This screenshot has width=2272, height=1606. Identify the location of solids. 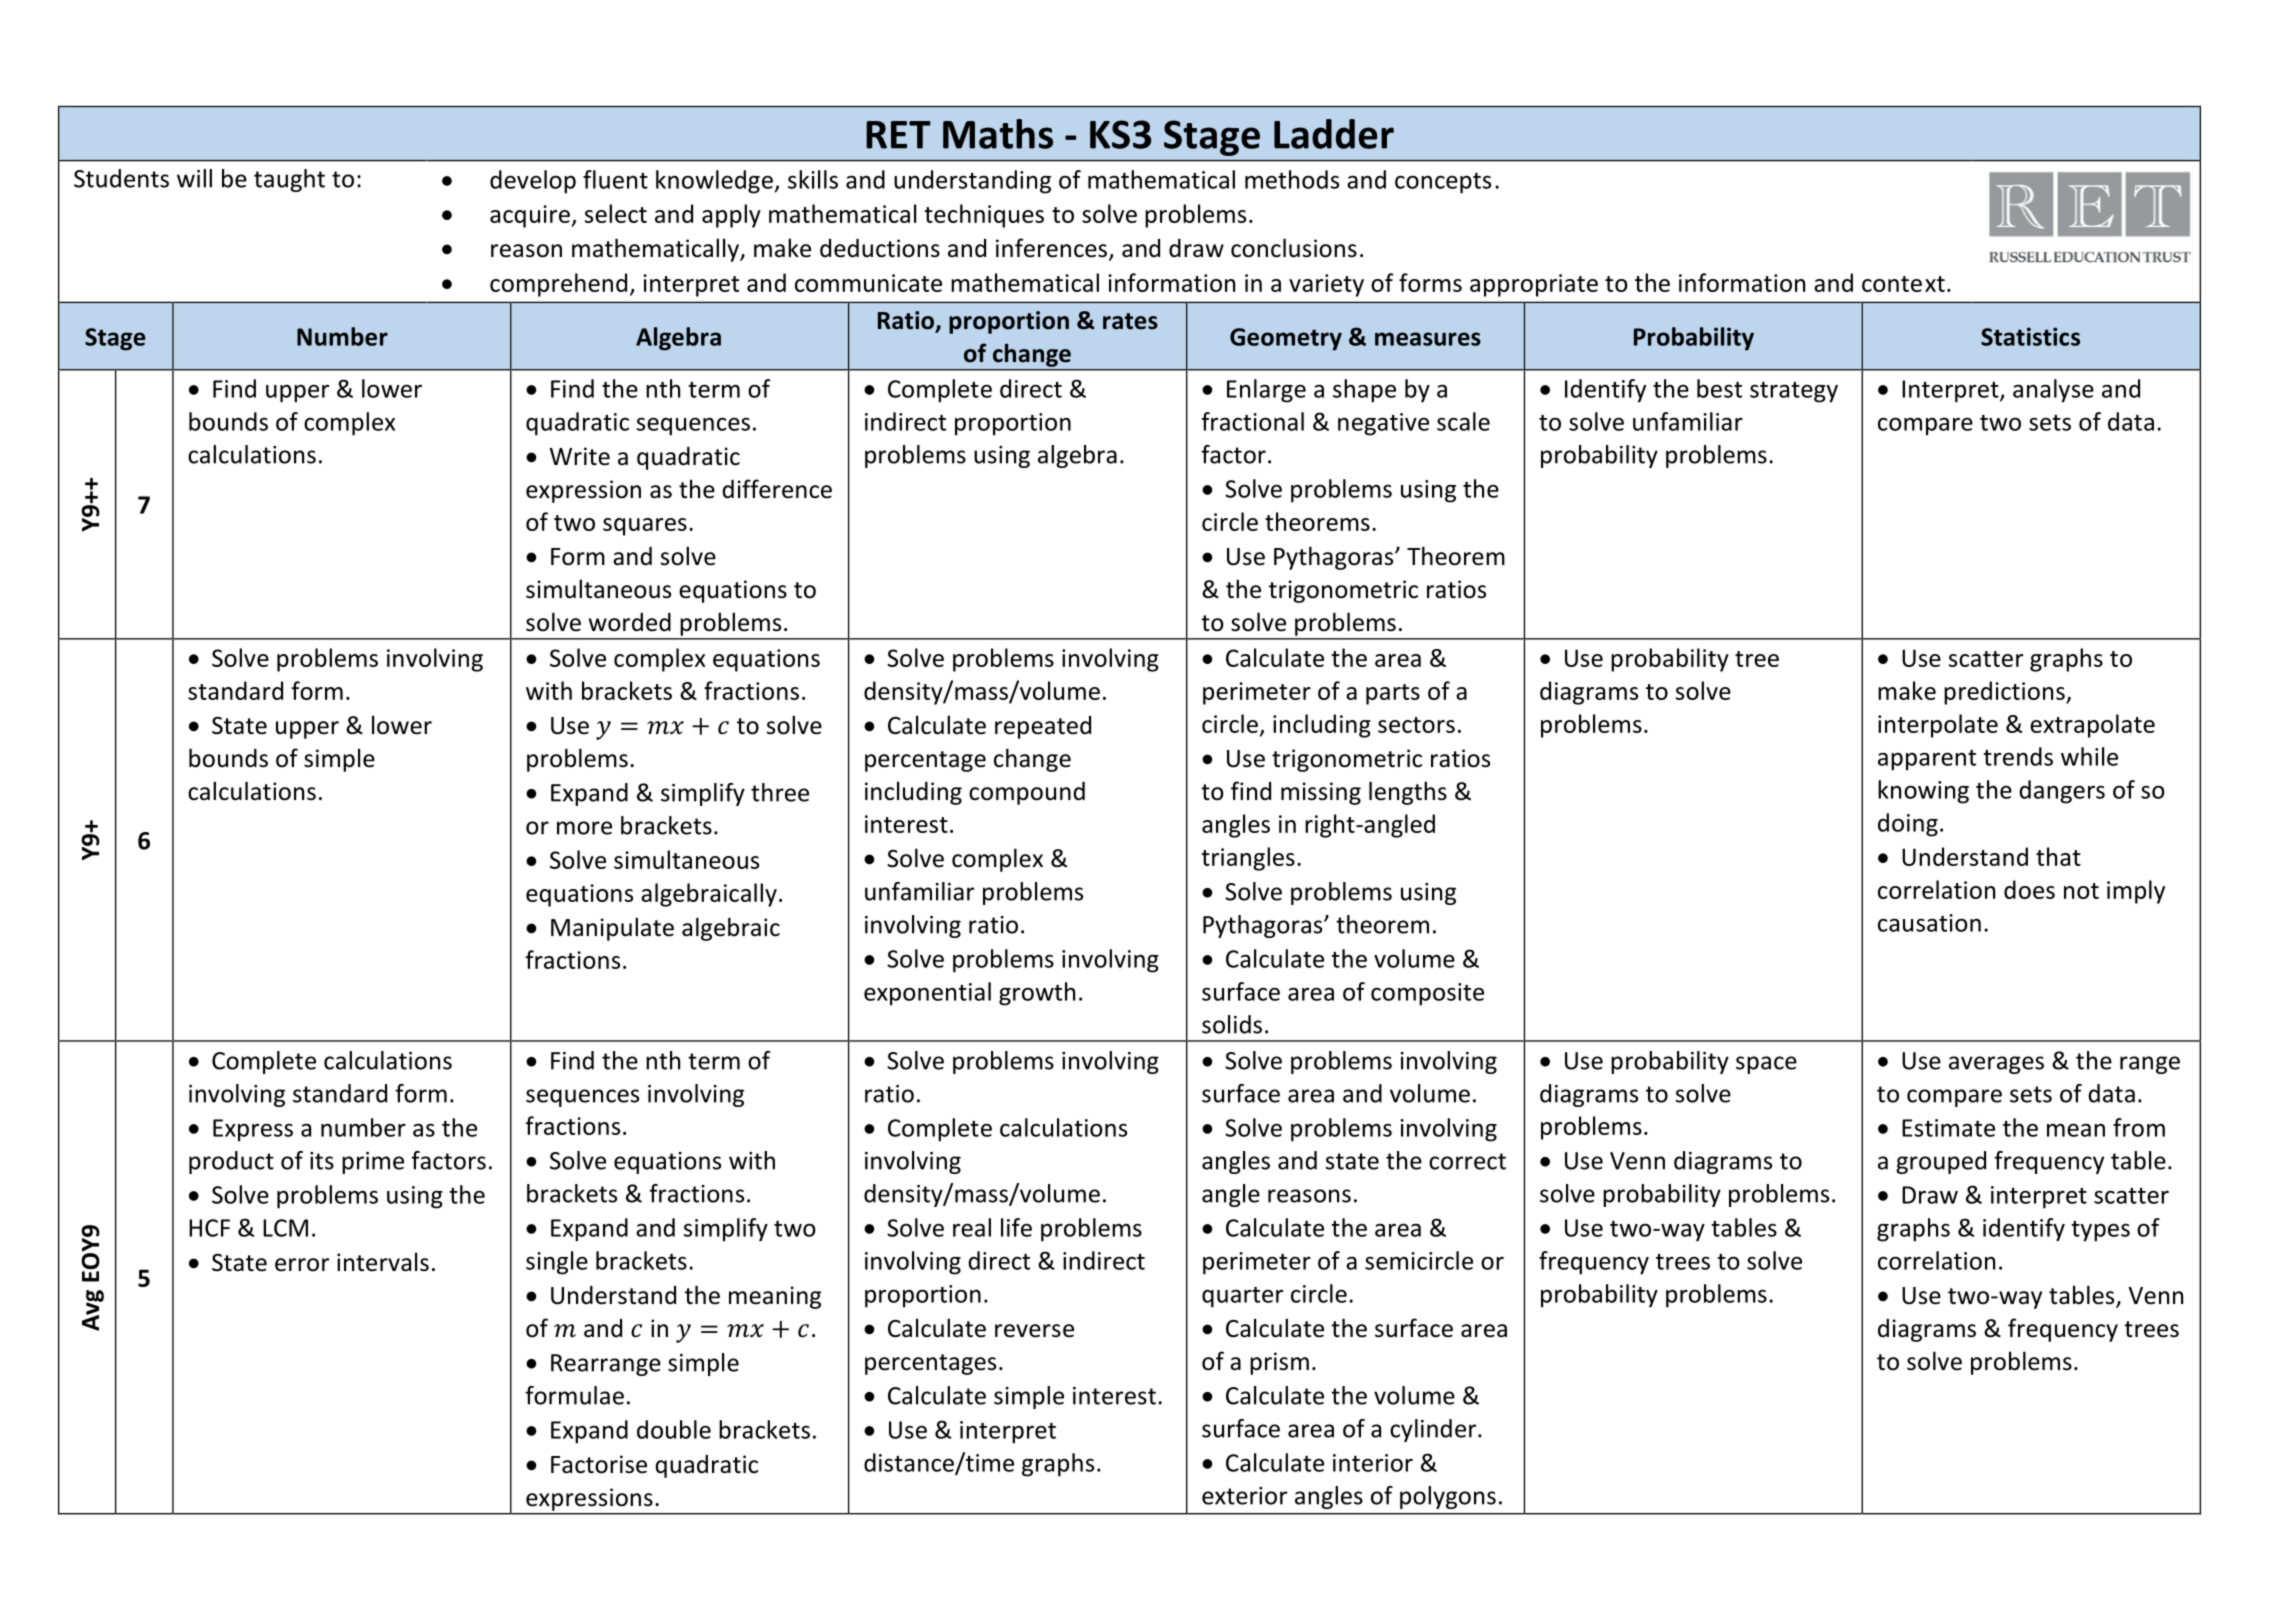
(1232, 1024).
